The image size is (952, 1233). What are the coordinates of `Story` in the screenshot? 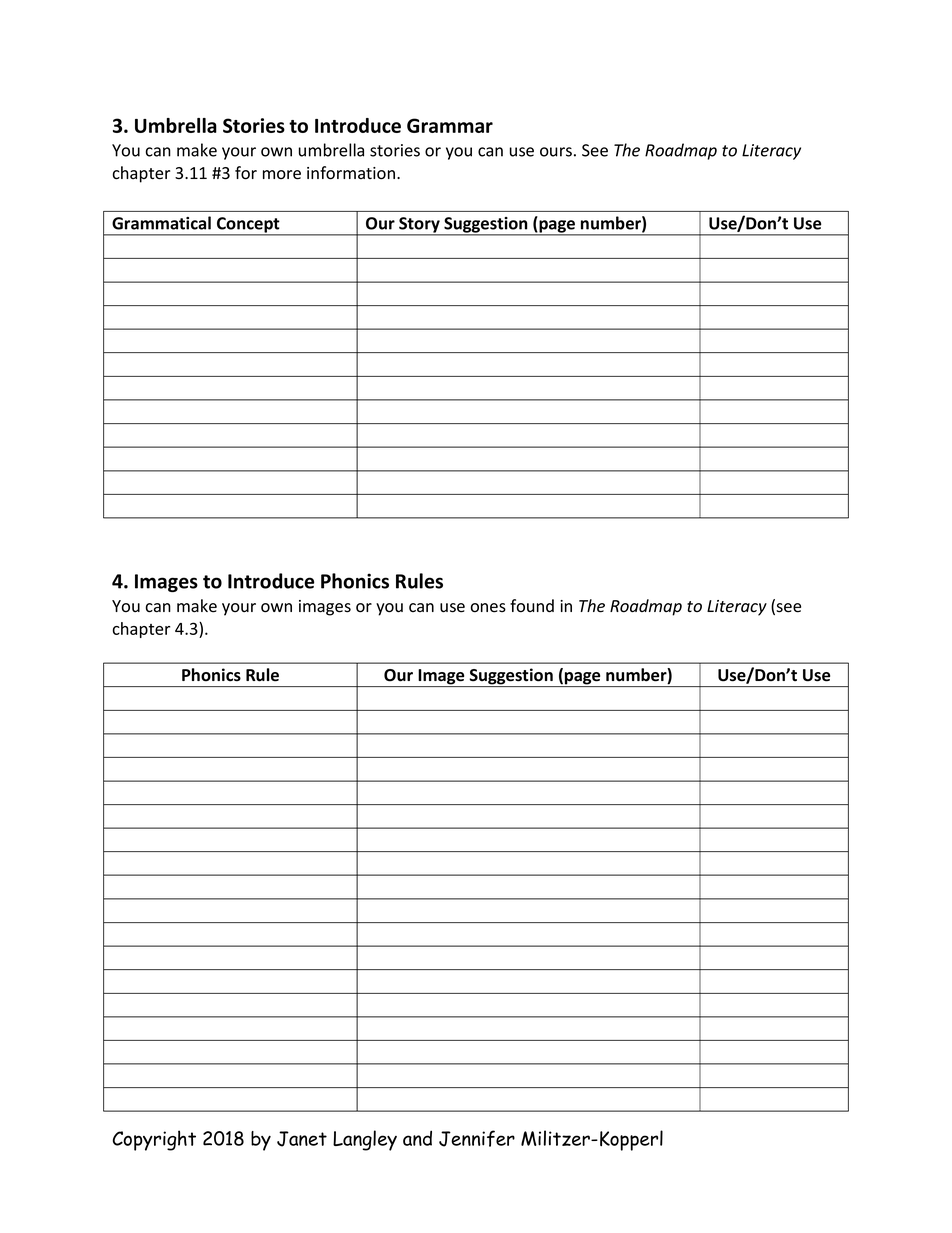 It's located at (419, 226).
